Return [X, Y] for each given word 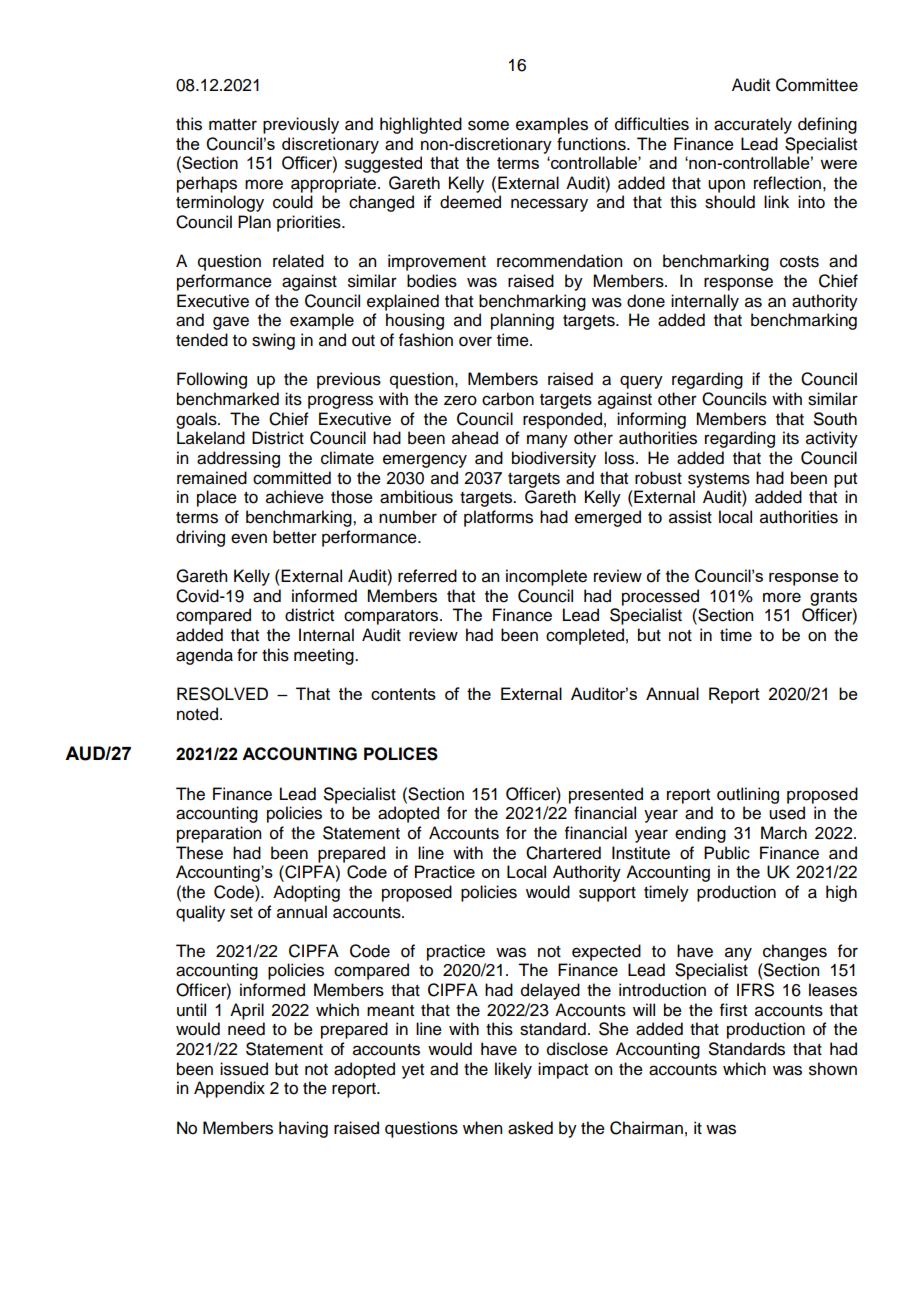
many [547, 441]
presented [606, 795]
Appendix [229, 1089]
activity [832, 439]
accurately [753, 125]
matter [233, 125]
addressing [238, 459]
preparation [219, 834]
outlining [748, 795]
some [488, 125]
